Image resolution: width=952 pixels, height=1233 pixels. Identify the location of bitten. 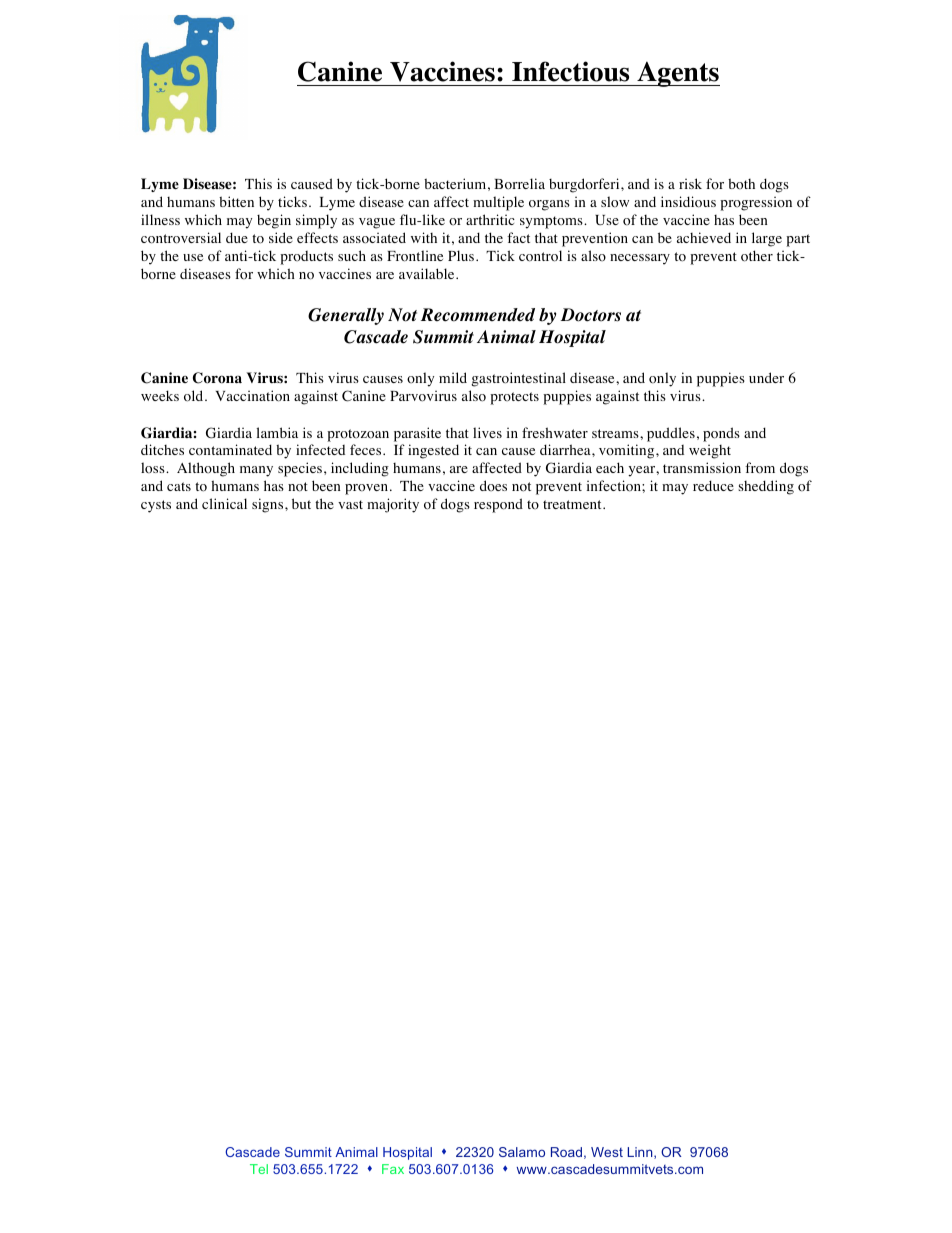
(236, 201).
